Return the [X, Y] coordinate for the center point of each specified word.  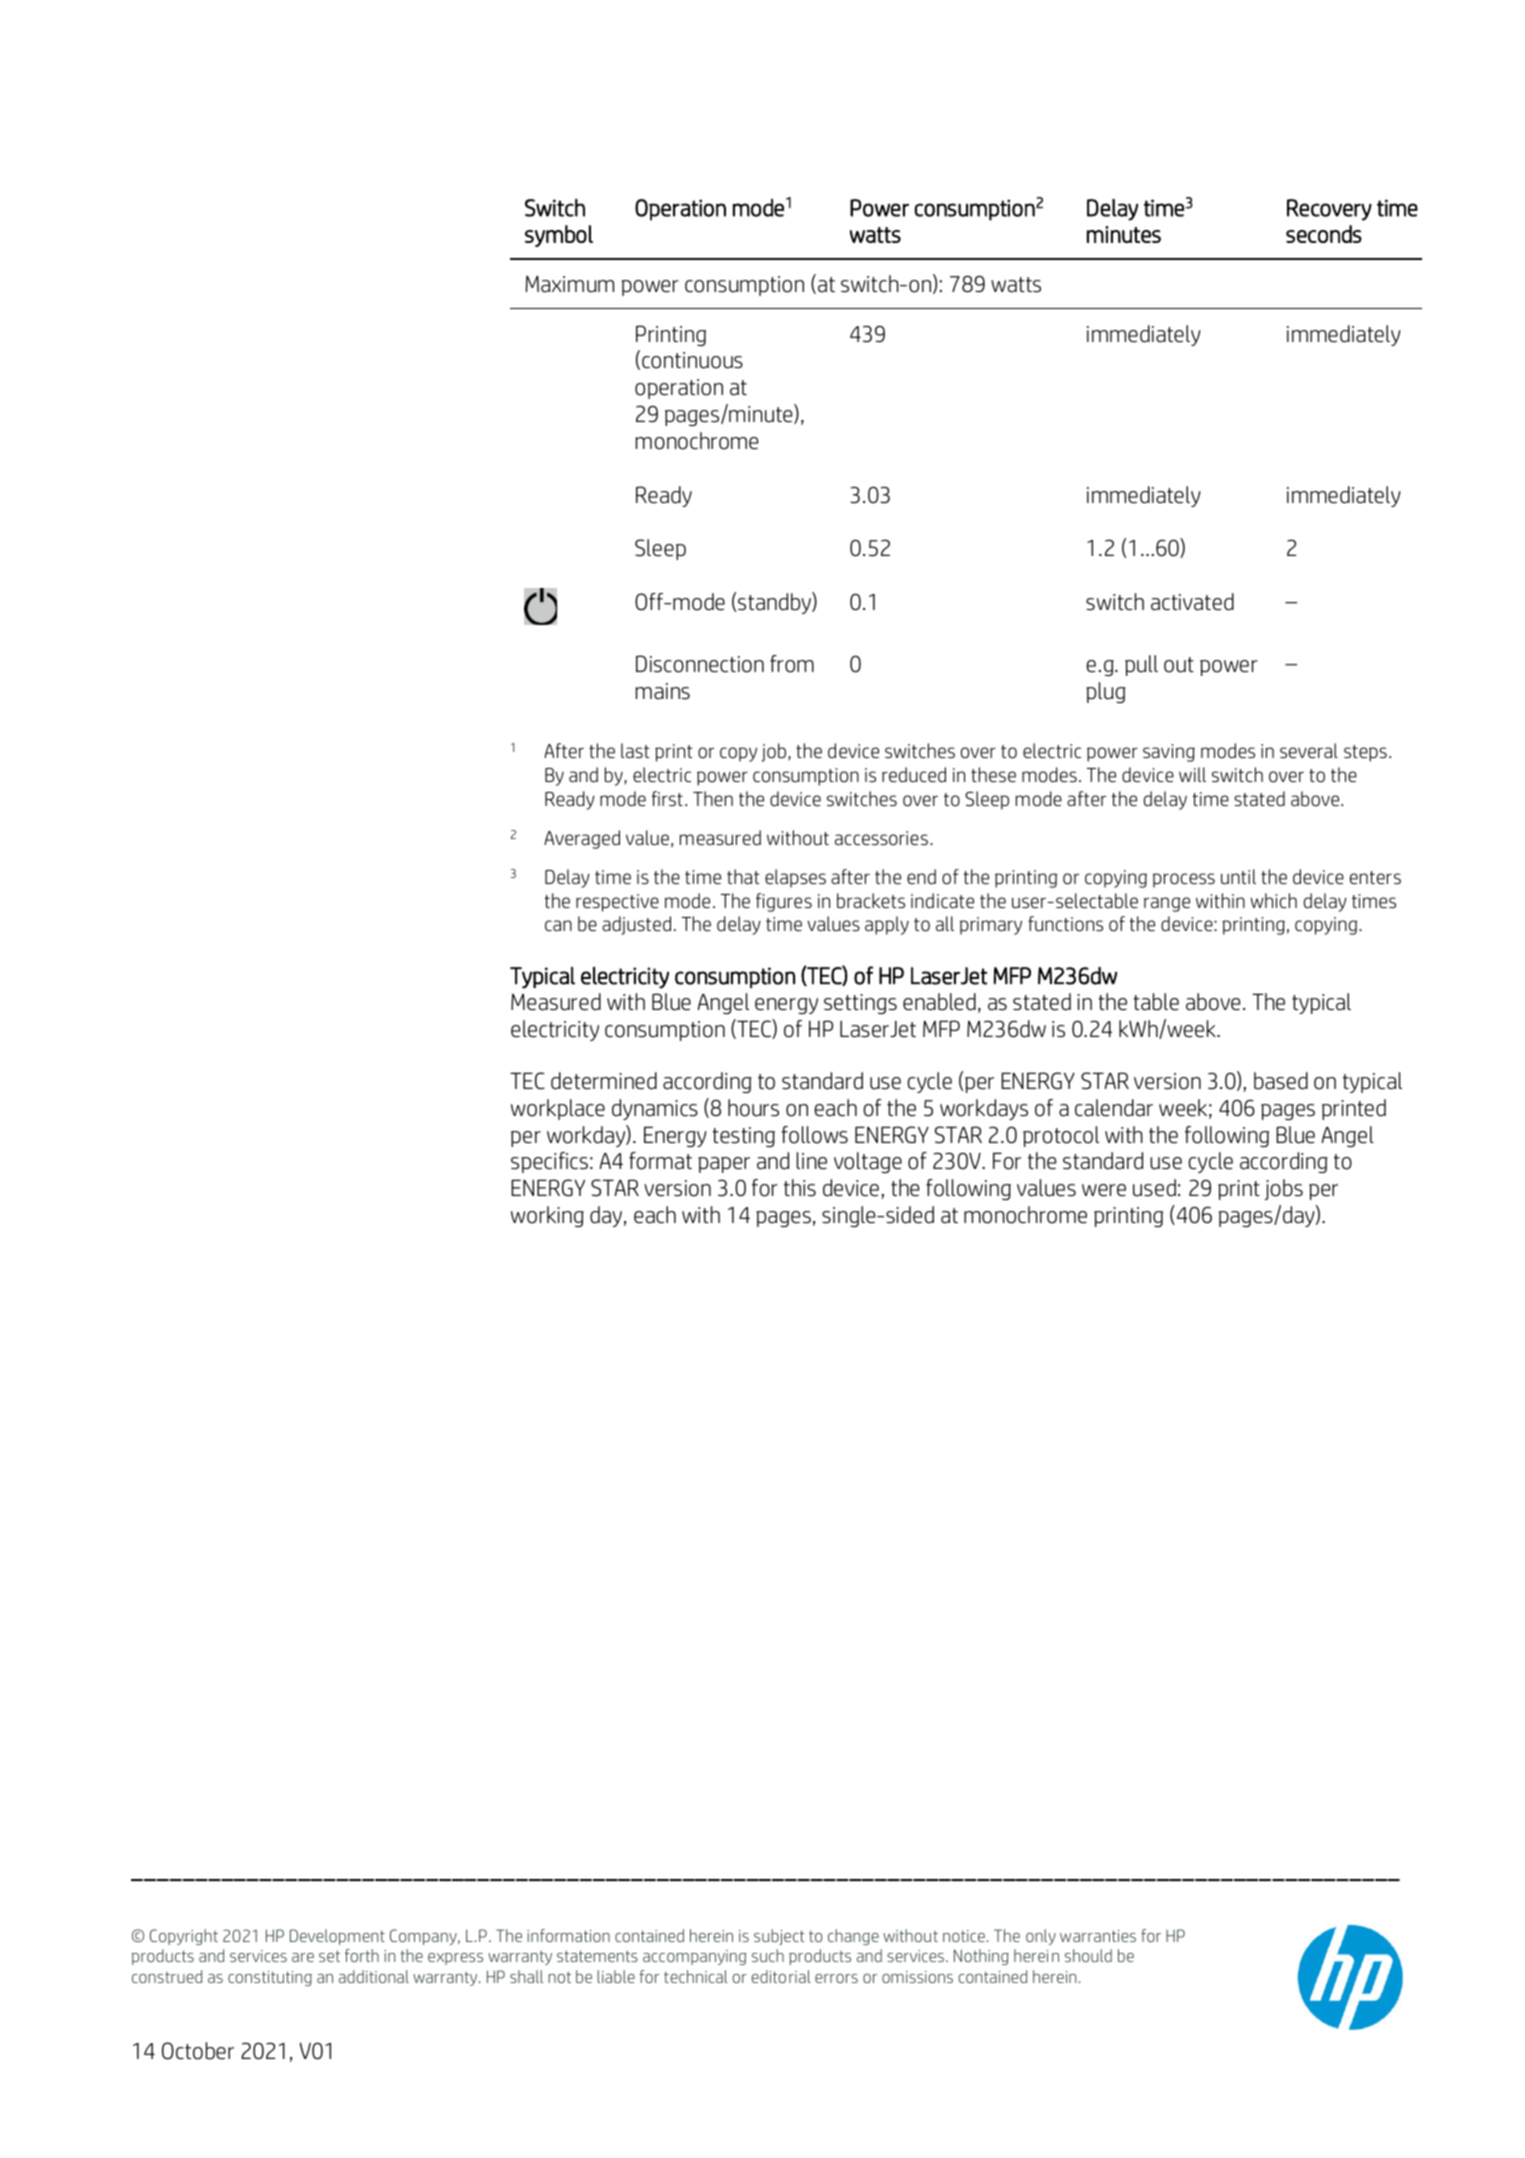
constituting [270, 1978]
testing [743, 1137]
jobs [1283, 1189]
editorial [781, 1976]
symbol [559, 236]
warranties [1098, 1936]
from [792, 664]
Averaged [582, 839]
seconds [1324, 234]
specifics [549, 1162]
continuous [692, 360]
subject [779, 1937]
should [1088, 1955]
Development [337, 1937]
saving [1169, 753]
